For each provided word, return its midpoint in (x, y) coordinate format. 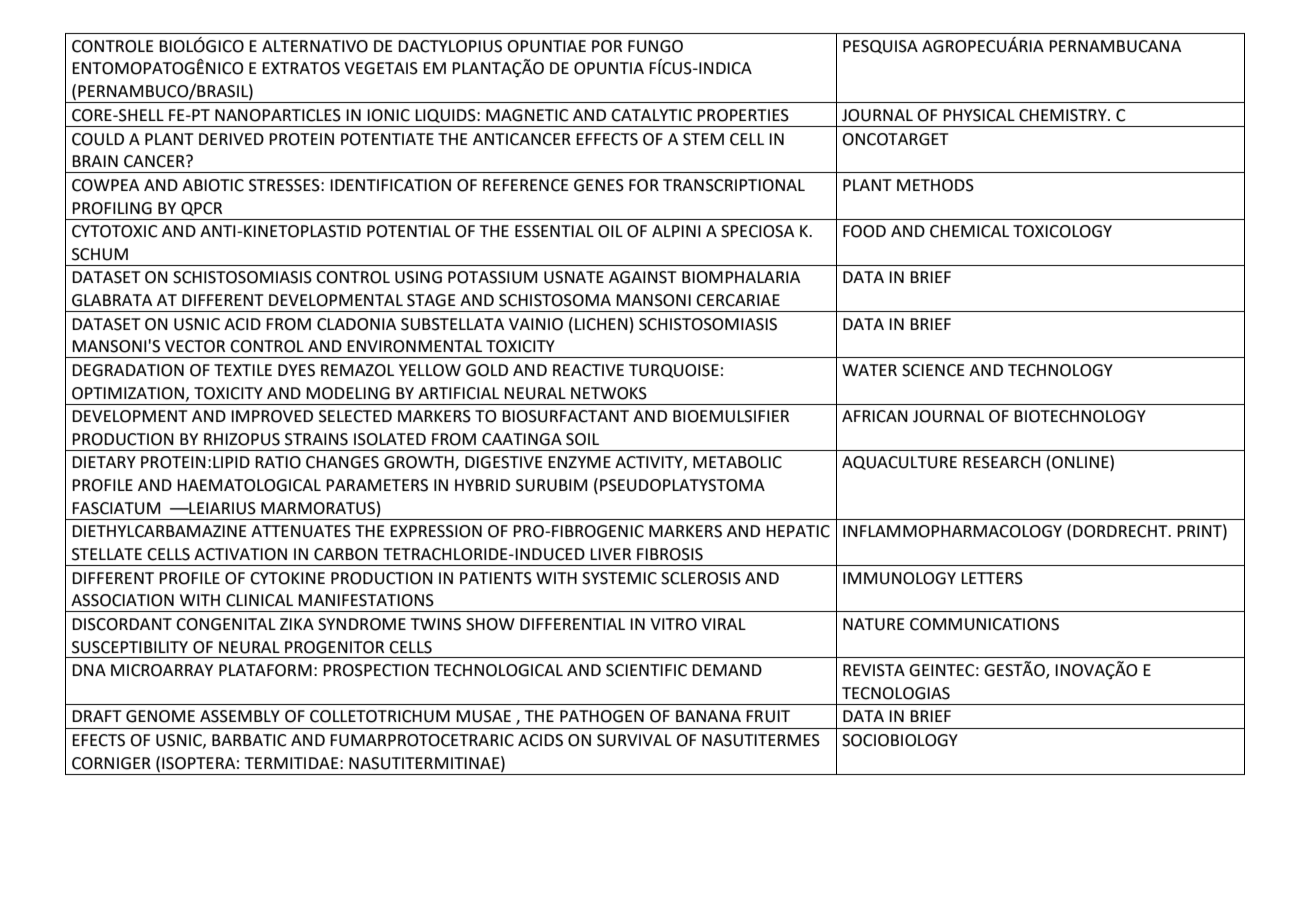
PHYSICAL (979, 115)
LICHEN (601, 324)
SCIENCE (933, 370)
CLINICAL (259, 600)
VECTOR (195, 346)
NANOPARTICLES (278, 115)
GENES (599, 185)
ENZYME (579, 462)
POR (607, 46)
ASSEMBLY (240, 716)
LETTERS (992, 578)
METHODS (935, 185)
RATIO (278, 462)
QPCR (201, 209)
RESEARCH (1001, 462)
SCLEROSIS (701, 578)
